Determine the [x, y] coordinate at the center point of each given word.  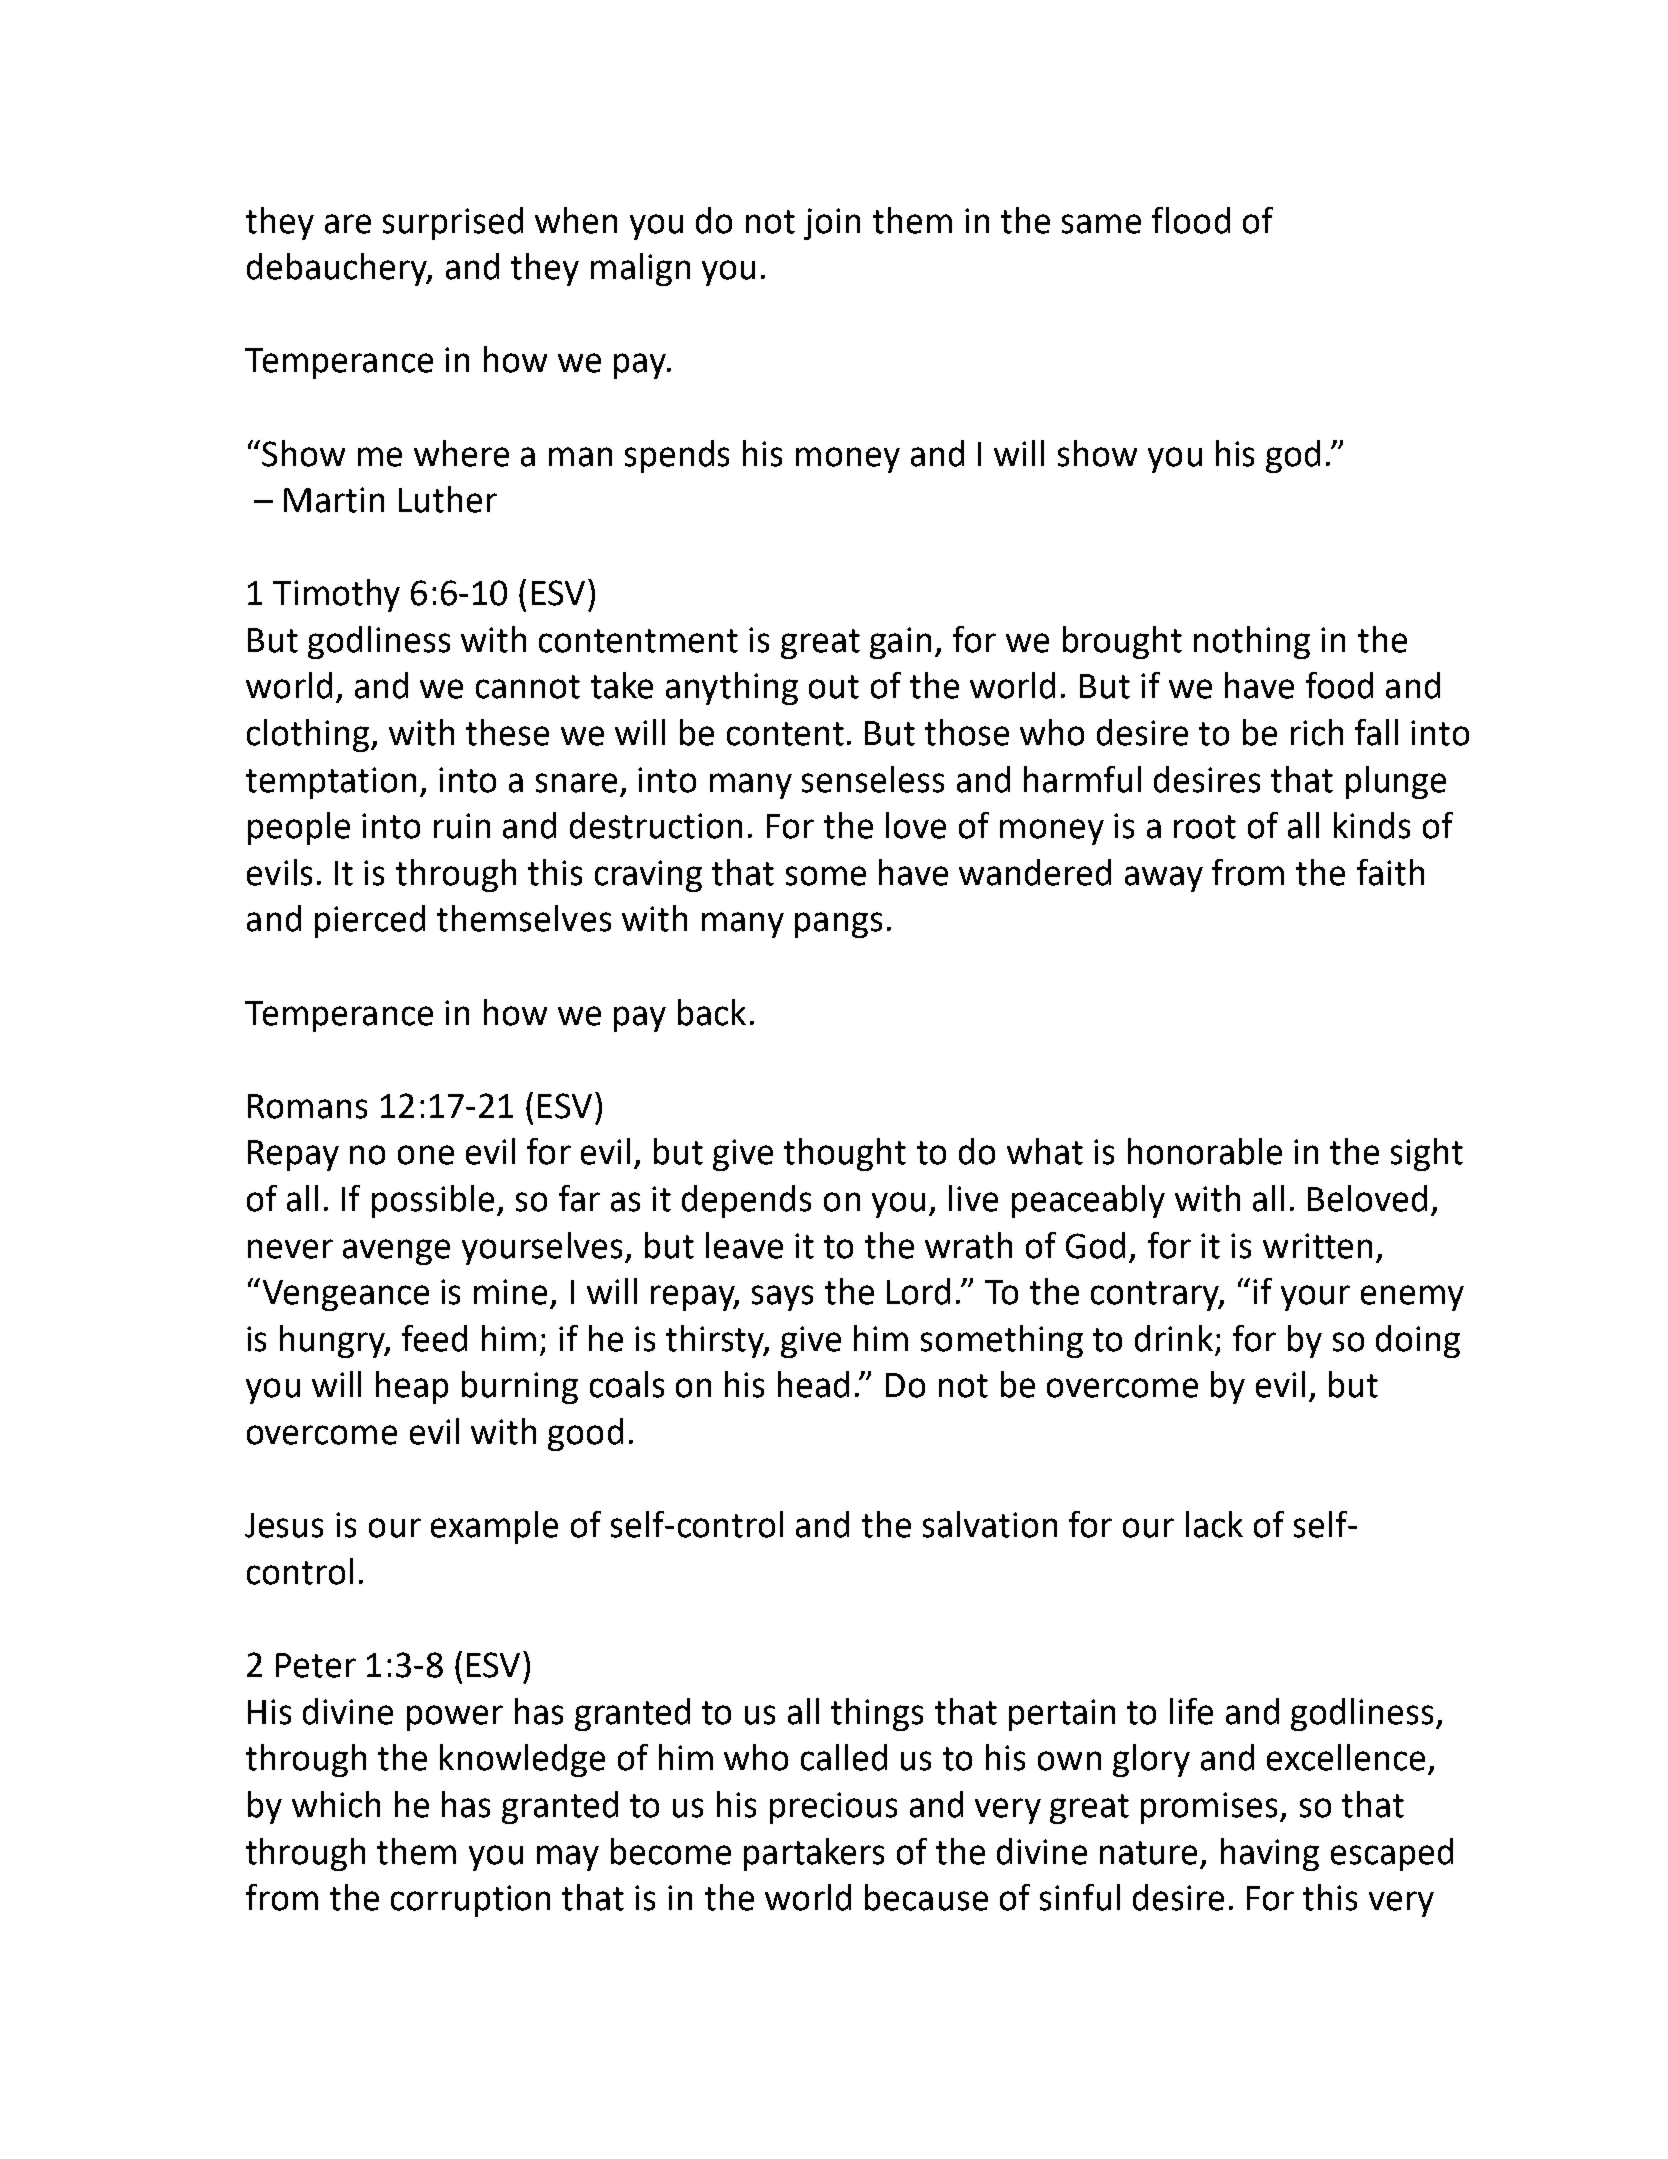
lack [1214, 1524]
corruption [470, 1901]
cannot [528, 687]
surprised [453, 223]
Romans [307, 1106]
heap [412, 1387]
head [813, 1384]
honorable [1205, 1151]
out [834, 687]
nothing [1252, 642]
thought [845, 1154]
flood [1191, 220]
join [832, 224]
